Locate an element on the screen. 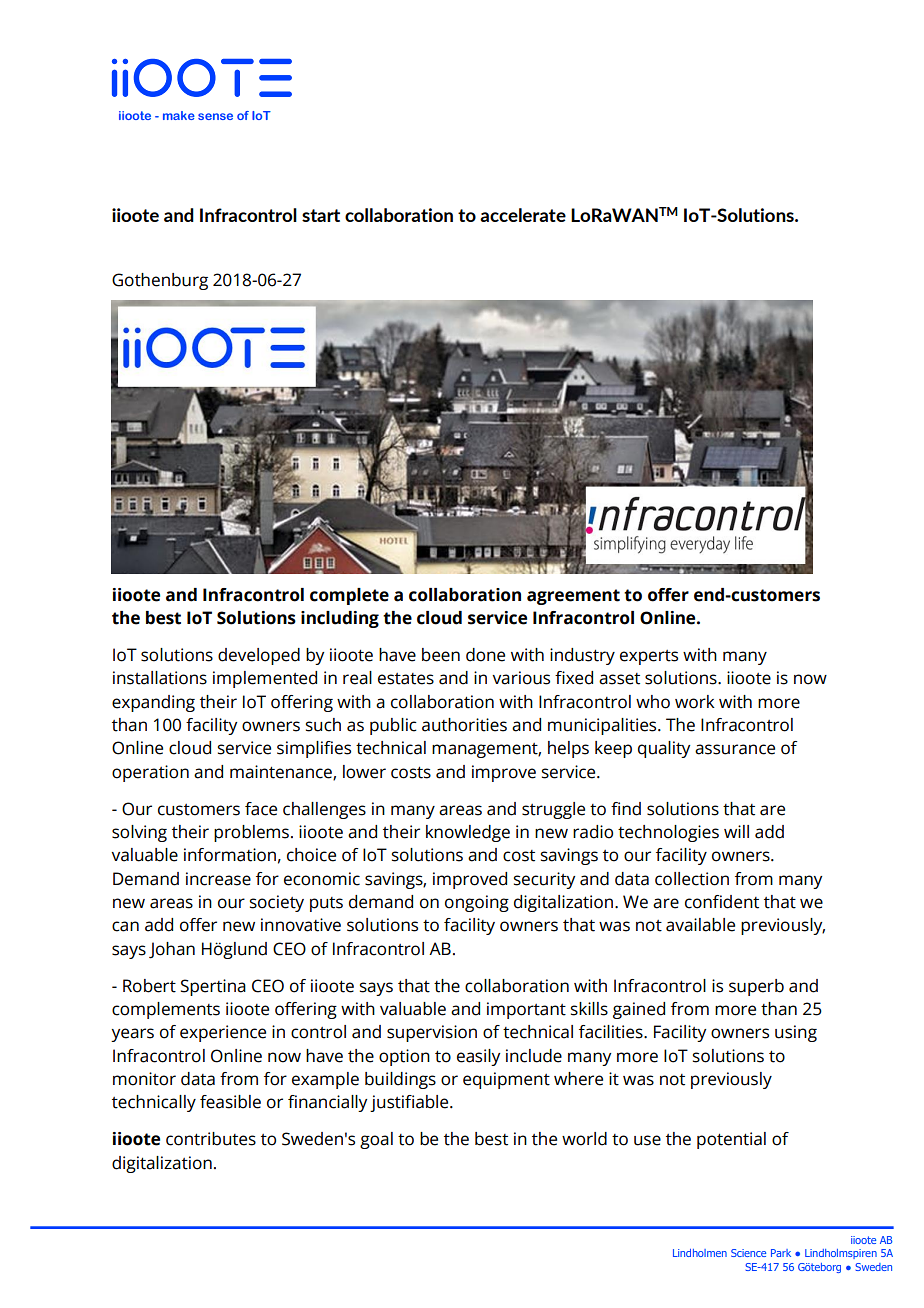 The image size is (924, 1308). Science is located at coordinates (748, 1253).
